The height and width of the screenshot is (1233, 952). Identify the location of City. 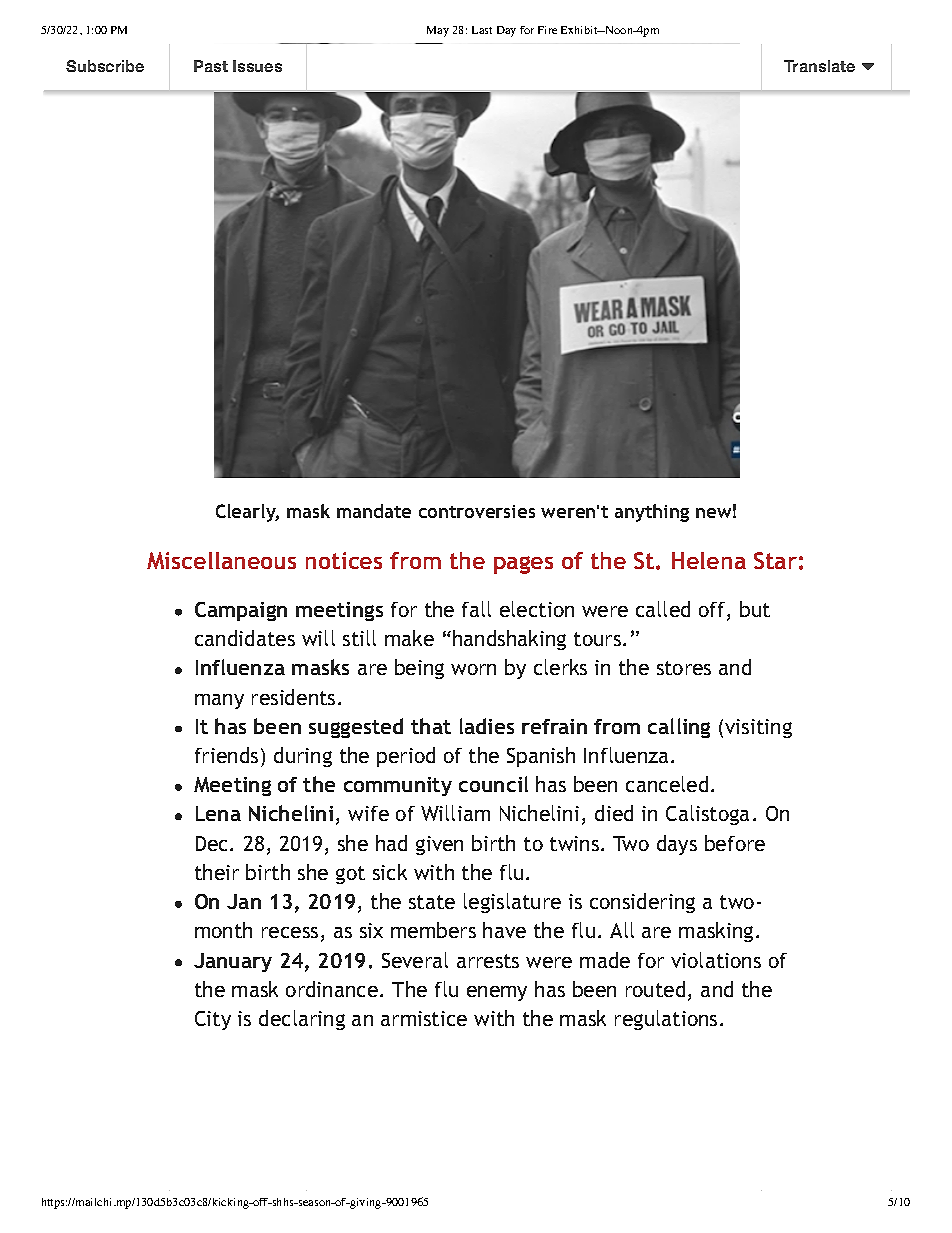
(213, 1020).
